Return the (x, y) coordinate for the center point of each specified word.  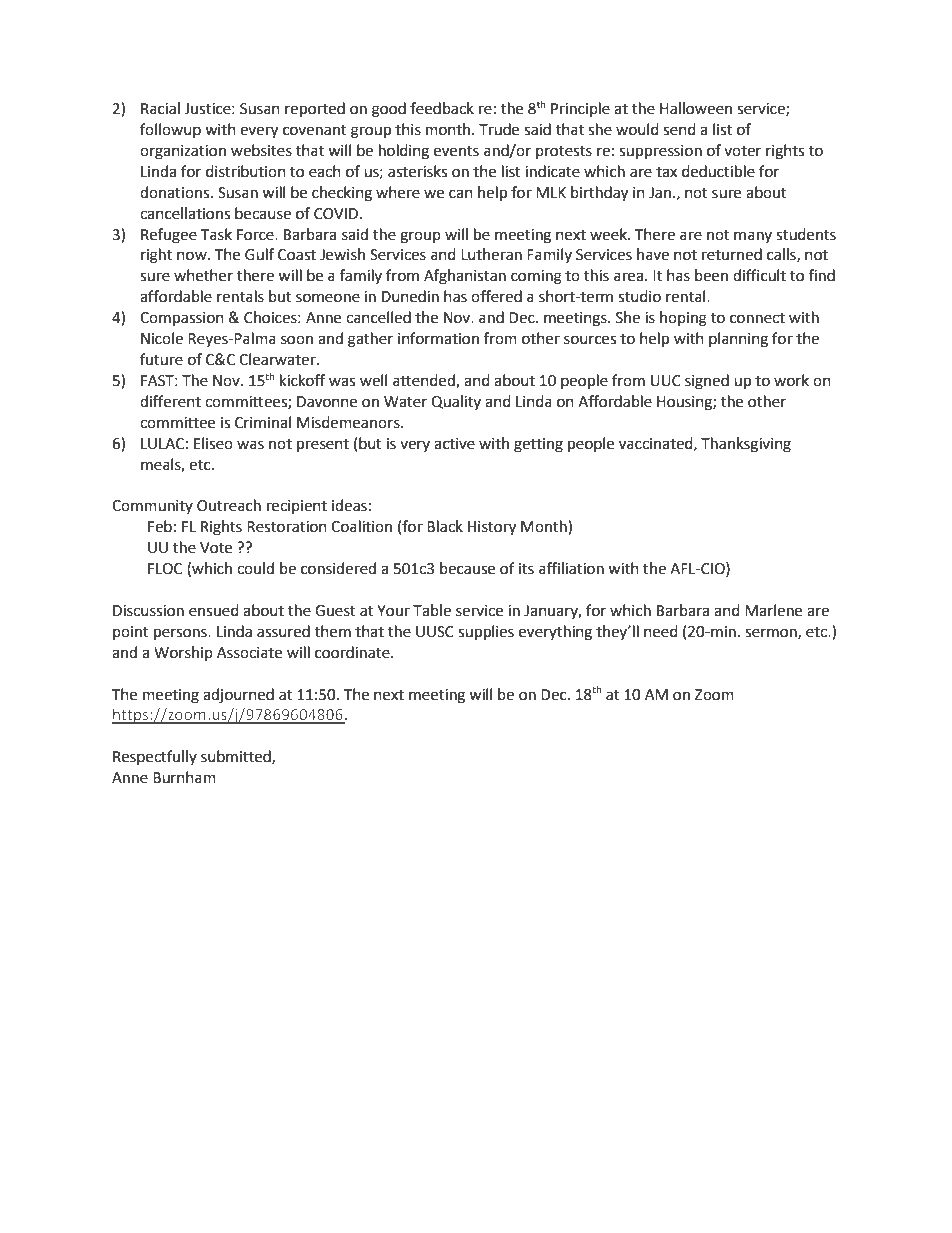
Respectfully (155, 757)
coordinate (353, 652)
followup (170, 130)
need (661, 631)
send (679, 129)
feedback (442, 108)
